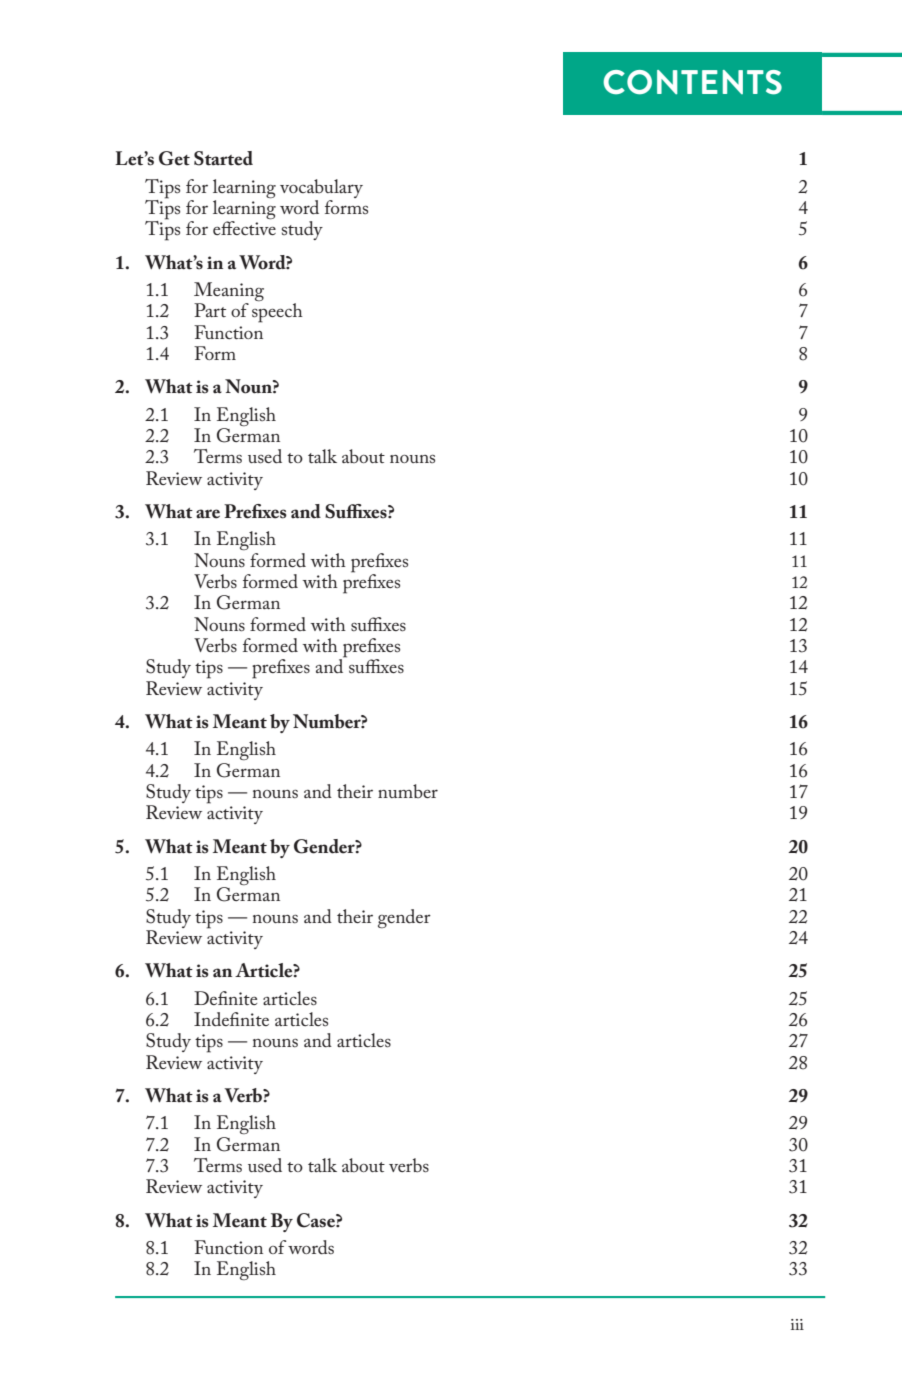 Image resolution: width=902 pixels, height=1381 pixels. I want to click on Started, so click(223, 158).
